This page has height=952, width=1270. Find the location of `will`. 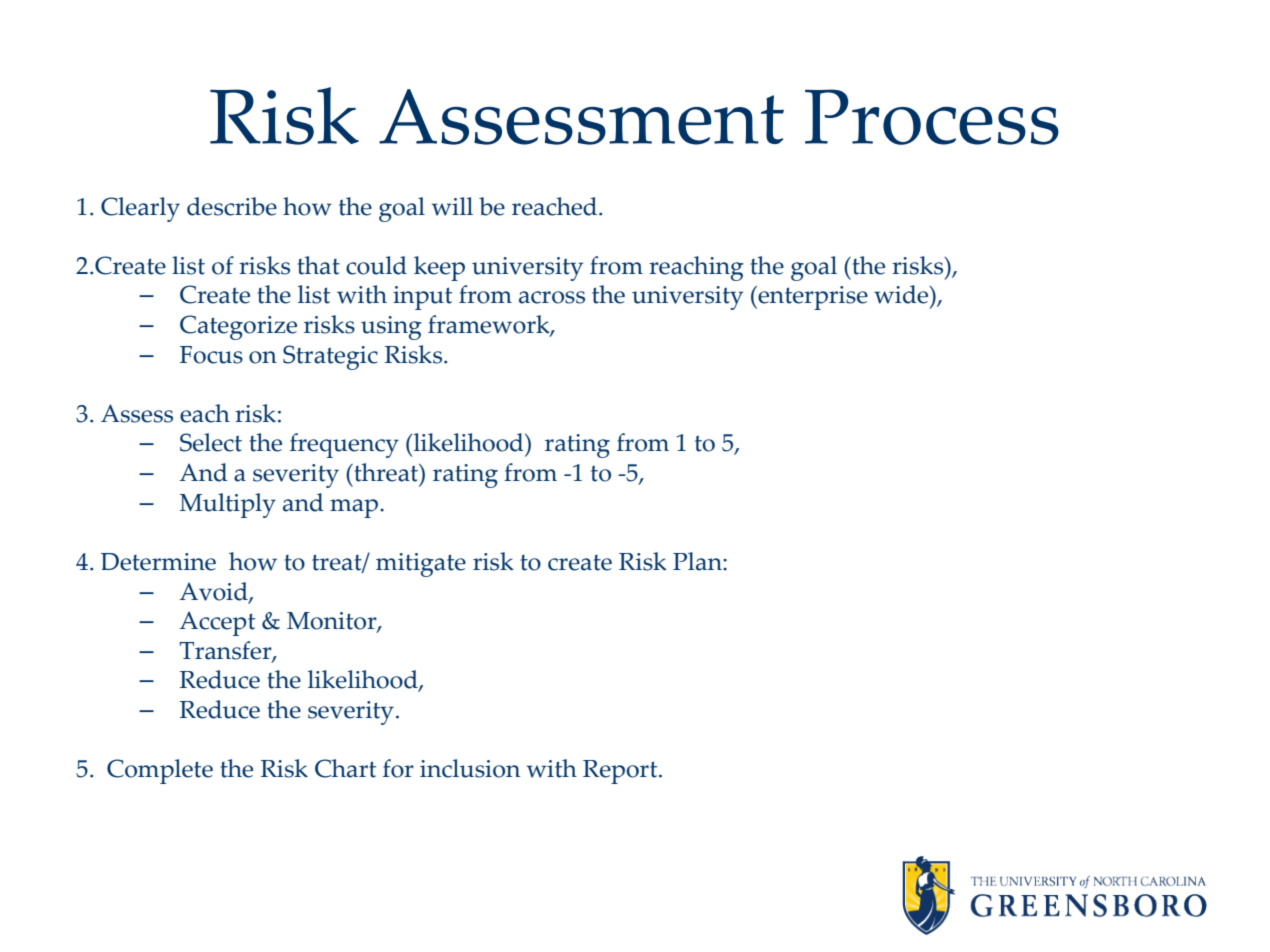

will is located at coordinates (452, 206).
